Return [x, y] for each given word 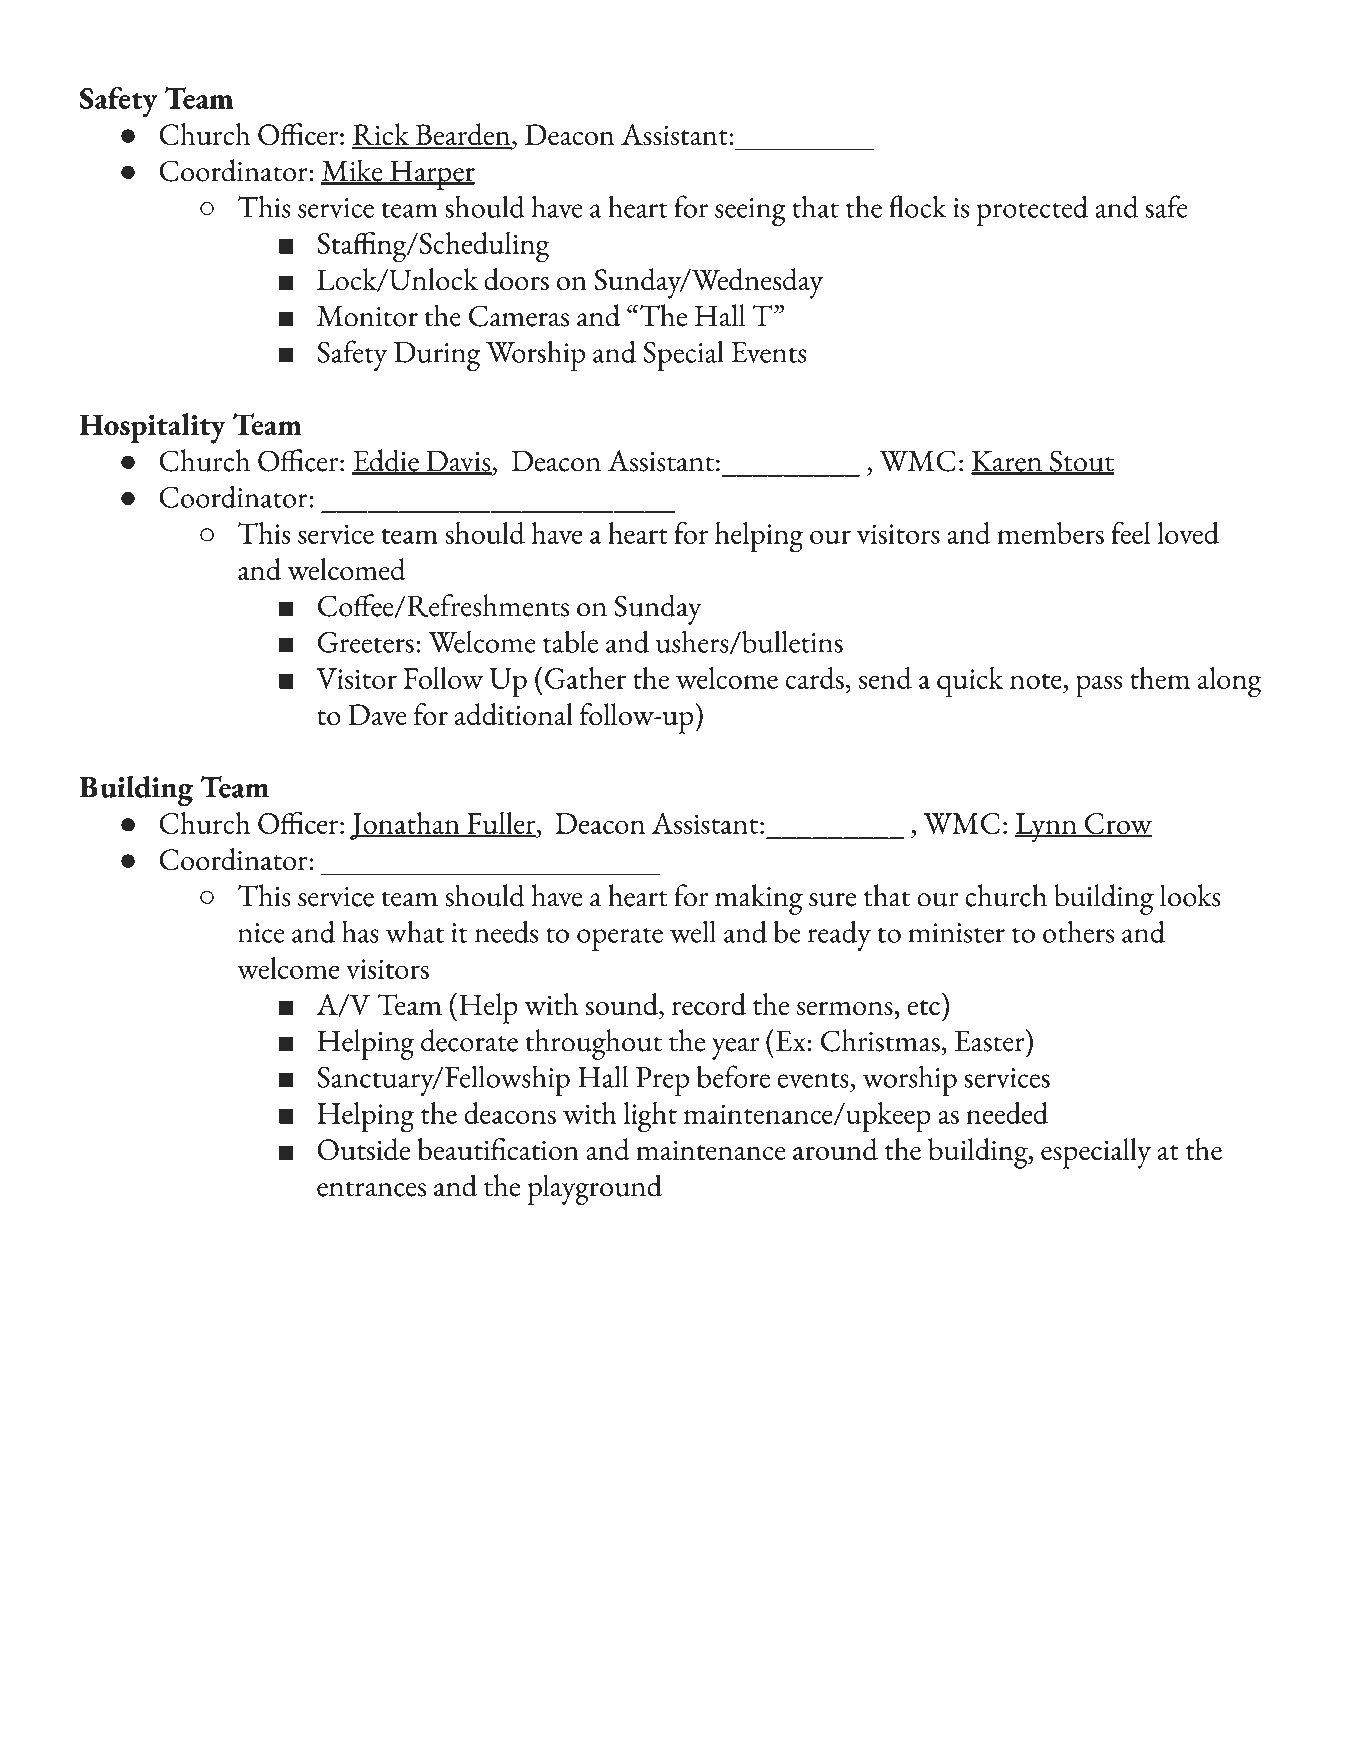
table [570, 641]
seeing [750, 212]
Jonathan [406, 826]
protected [1032, 210]
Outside [364, 1149]
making [759, 899]
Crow [1117, 825]
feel [1130, 533]
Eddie [386, 461]
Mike [353, 171]
